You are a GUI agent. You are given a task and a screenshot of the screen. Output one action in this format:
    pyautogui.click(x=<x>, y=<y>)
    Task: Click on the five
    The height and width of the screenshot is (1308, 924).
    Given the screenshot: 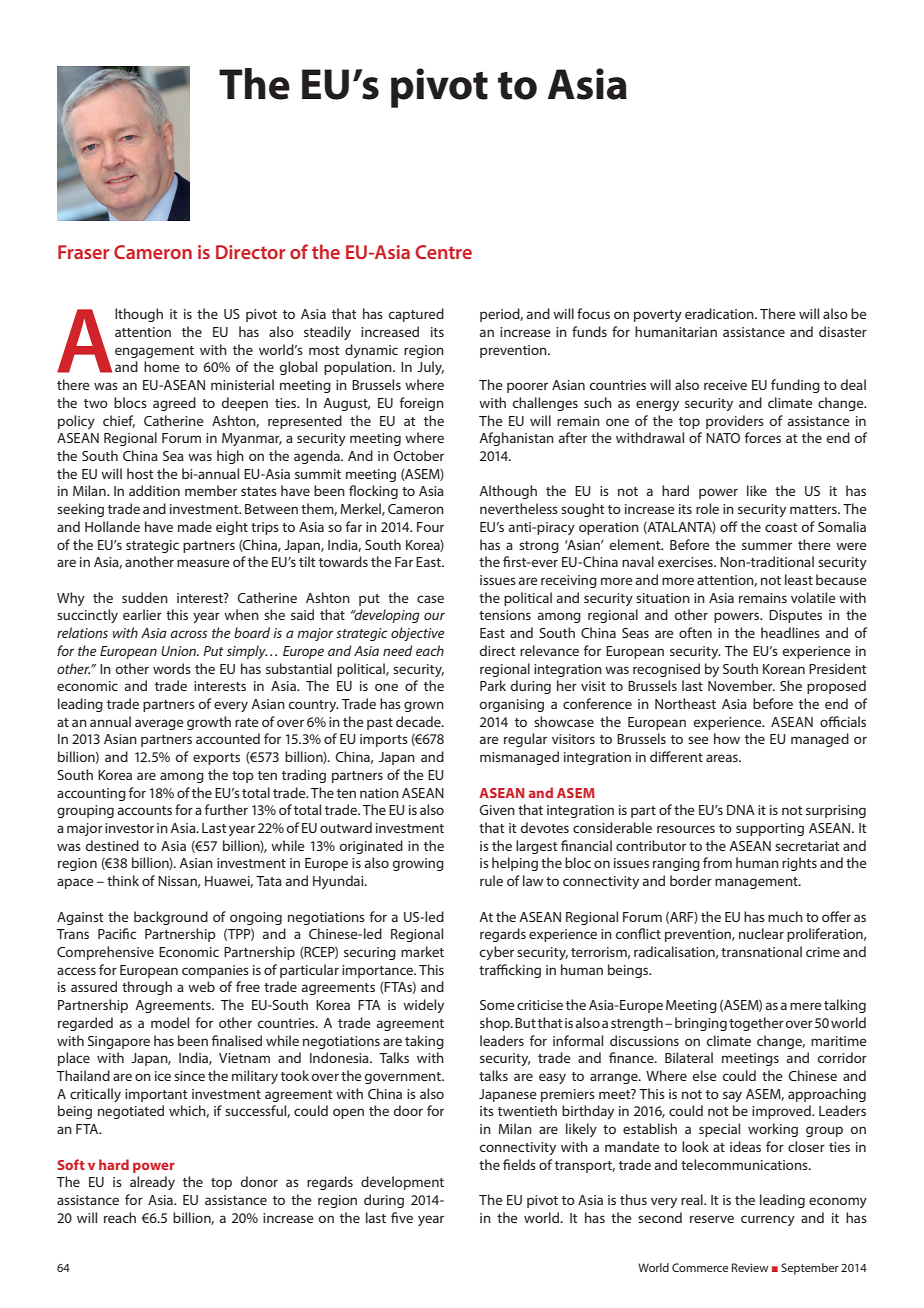 What is the action you would take?
    pyautogui.click(x=402, y=1217)
